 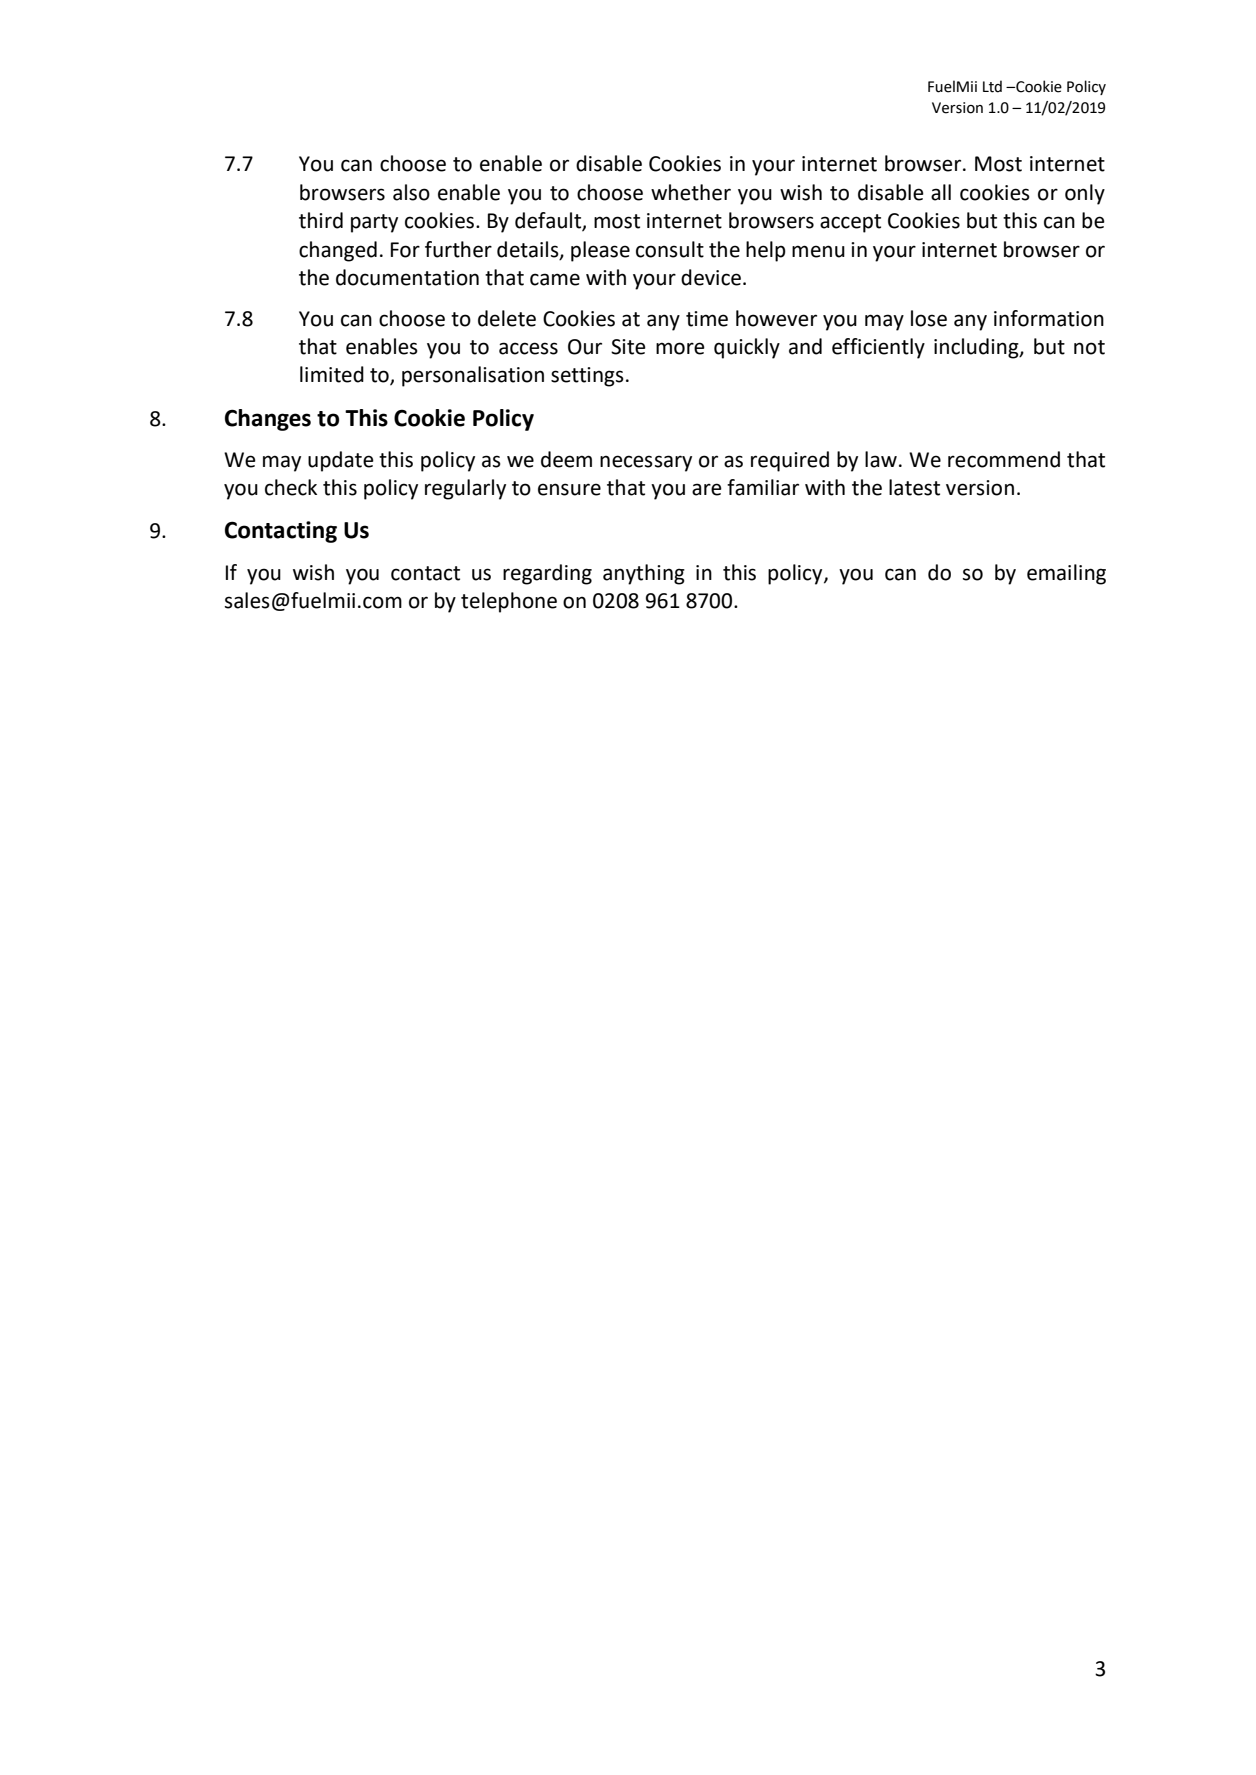 I want to click on Ltd, so click(x=992, y=86).
